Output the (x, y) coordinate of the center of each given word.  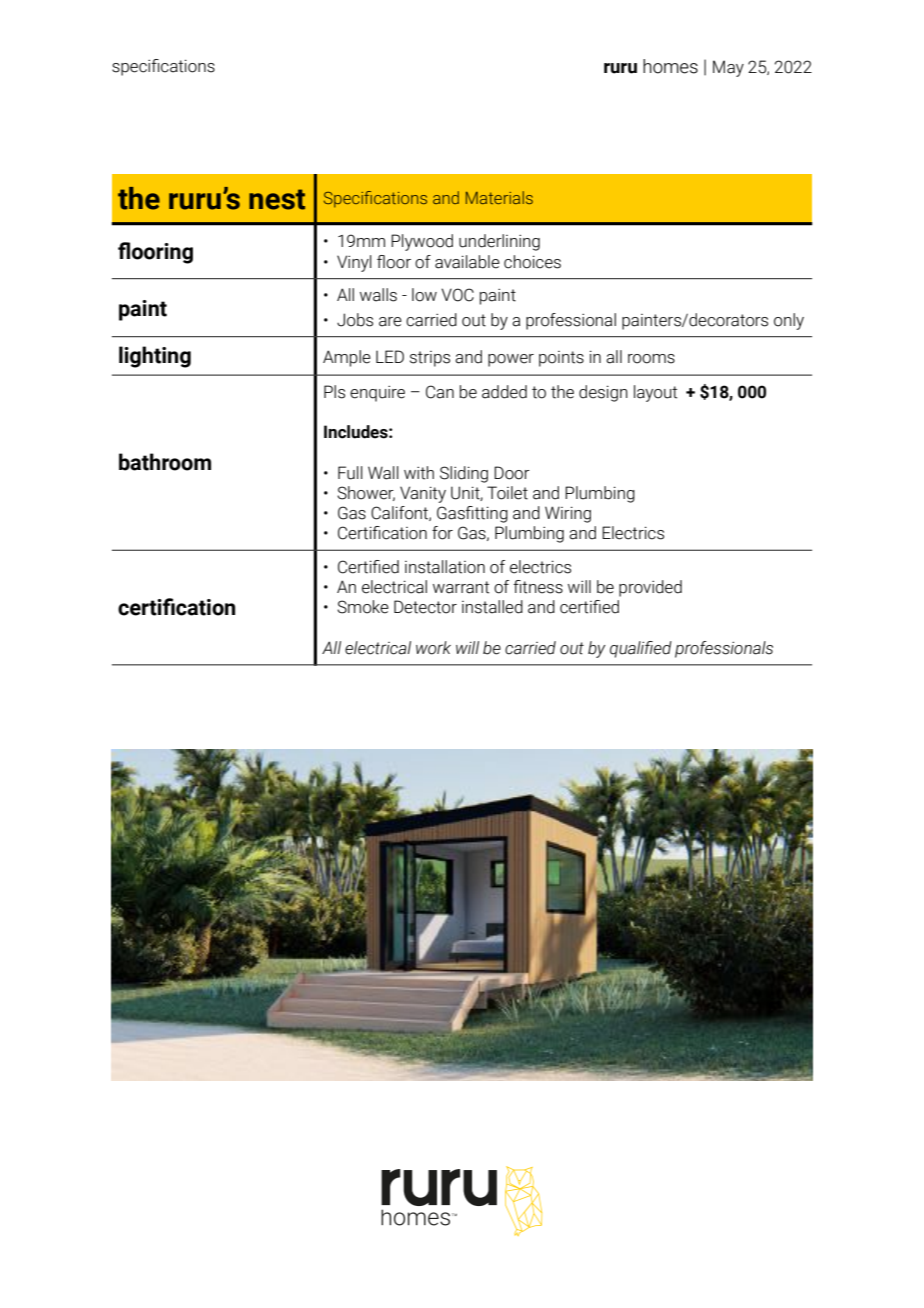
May (728, 68)
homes (670, 66)
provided (650, 588)
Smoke (363, 607)
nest (277, 199)
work (433, 648)
